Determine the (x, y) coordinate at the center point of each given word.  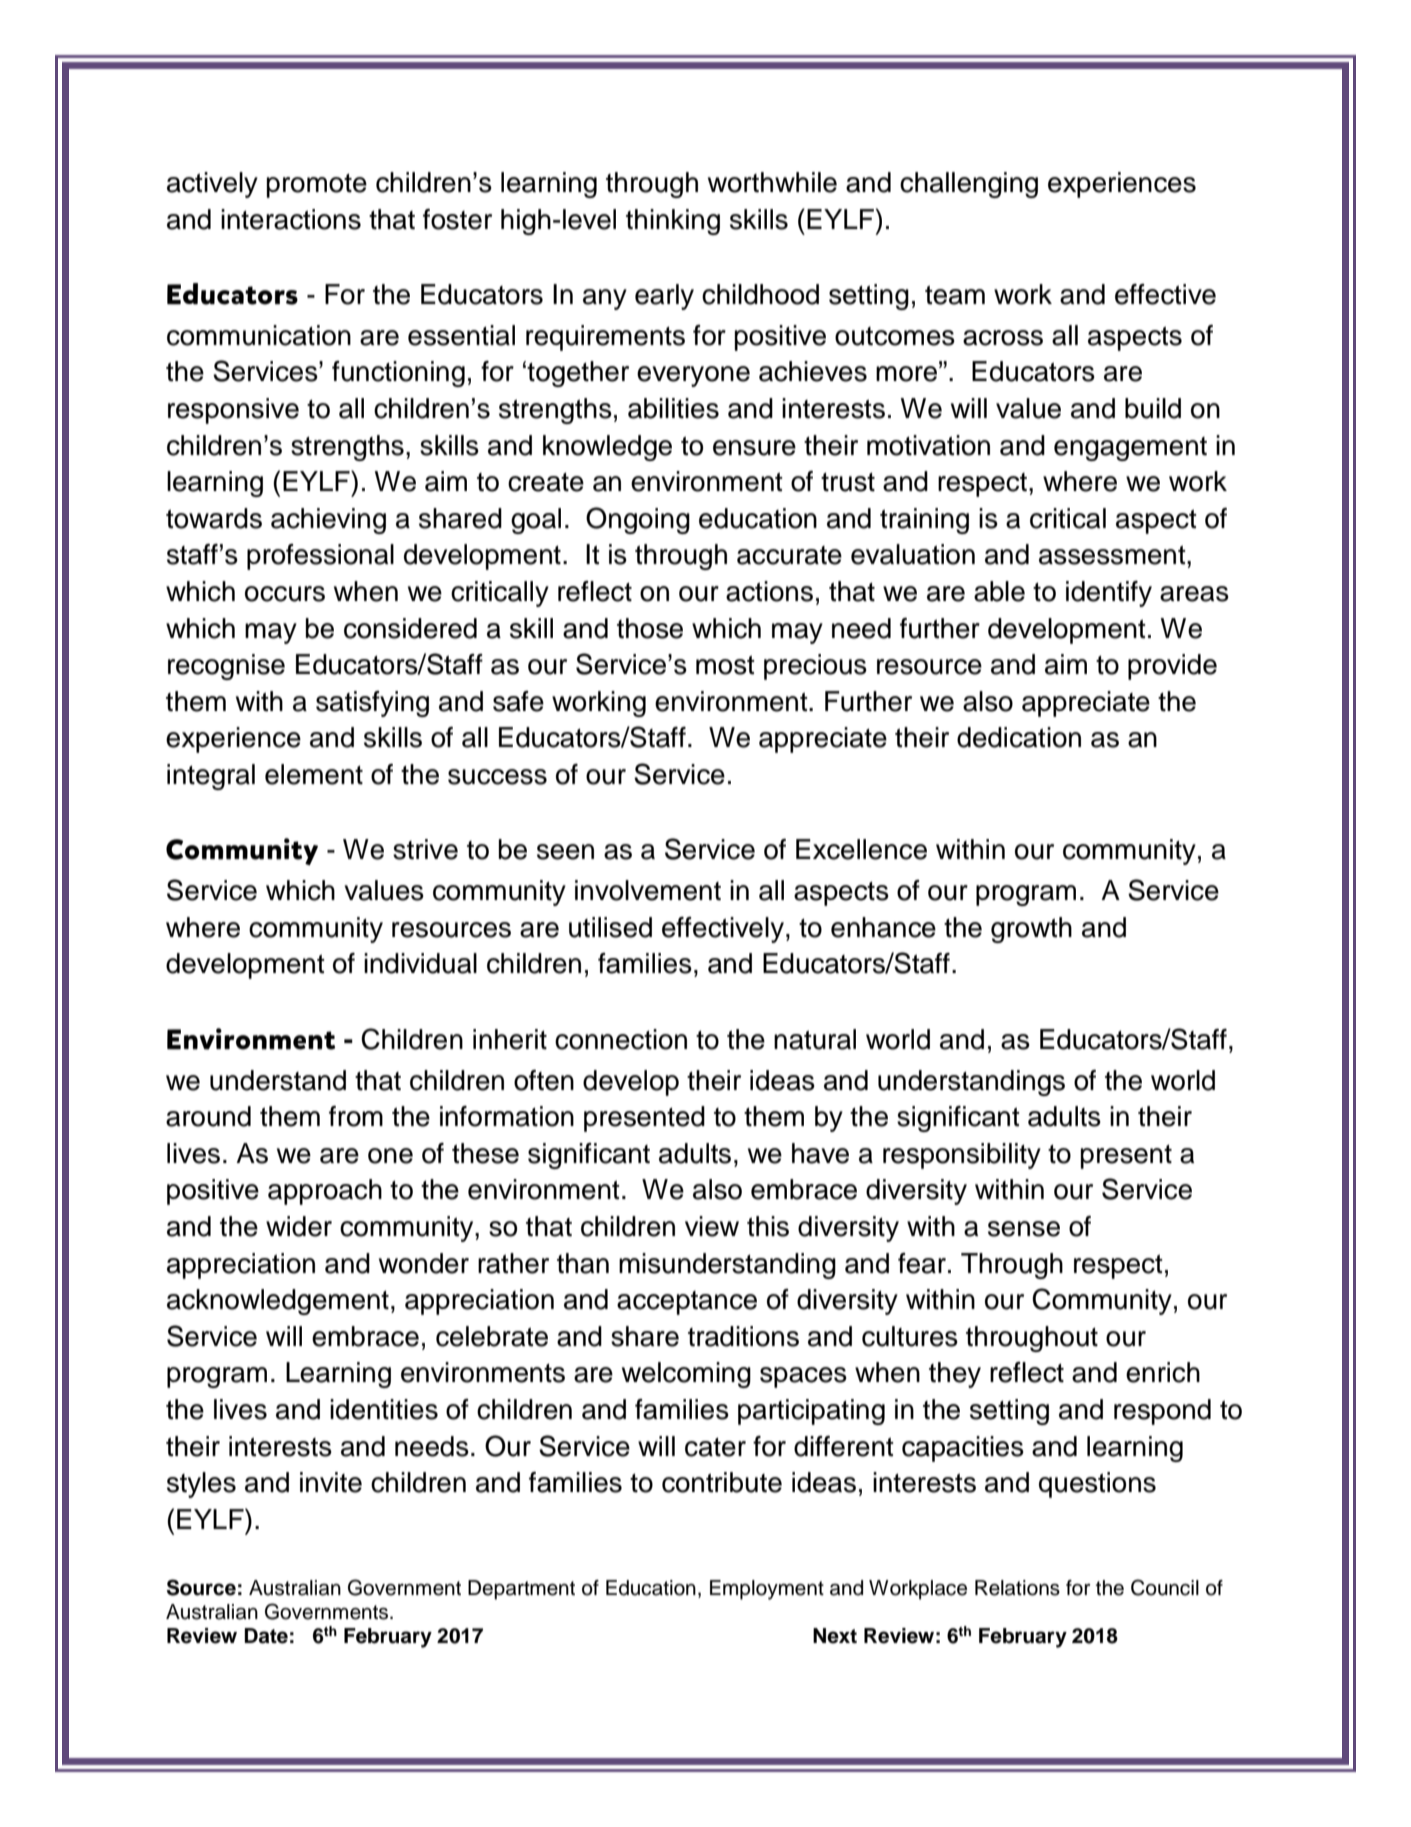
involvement (648, 890)
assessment (1113, 555)
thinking (673, 222)
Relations (1017, 1588)
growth (1031, 930)
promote (317, 186)
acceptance (687, 1303)
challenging (969, 185)
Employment (767, 1590)
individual (420, 963)
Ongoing (638, 520)
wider (299, 1226)
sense (1024, 1229)
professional (320, 557)
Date (266, 1636)
